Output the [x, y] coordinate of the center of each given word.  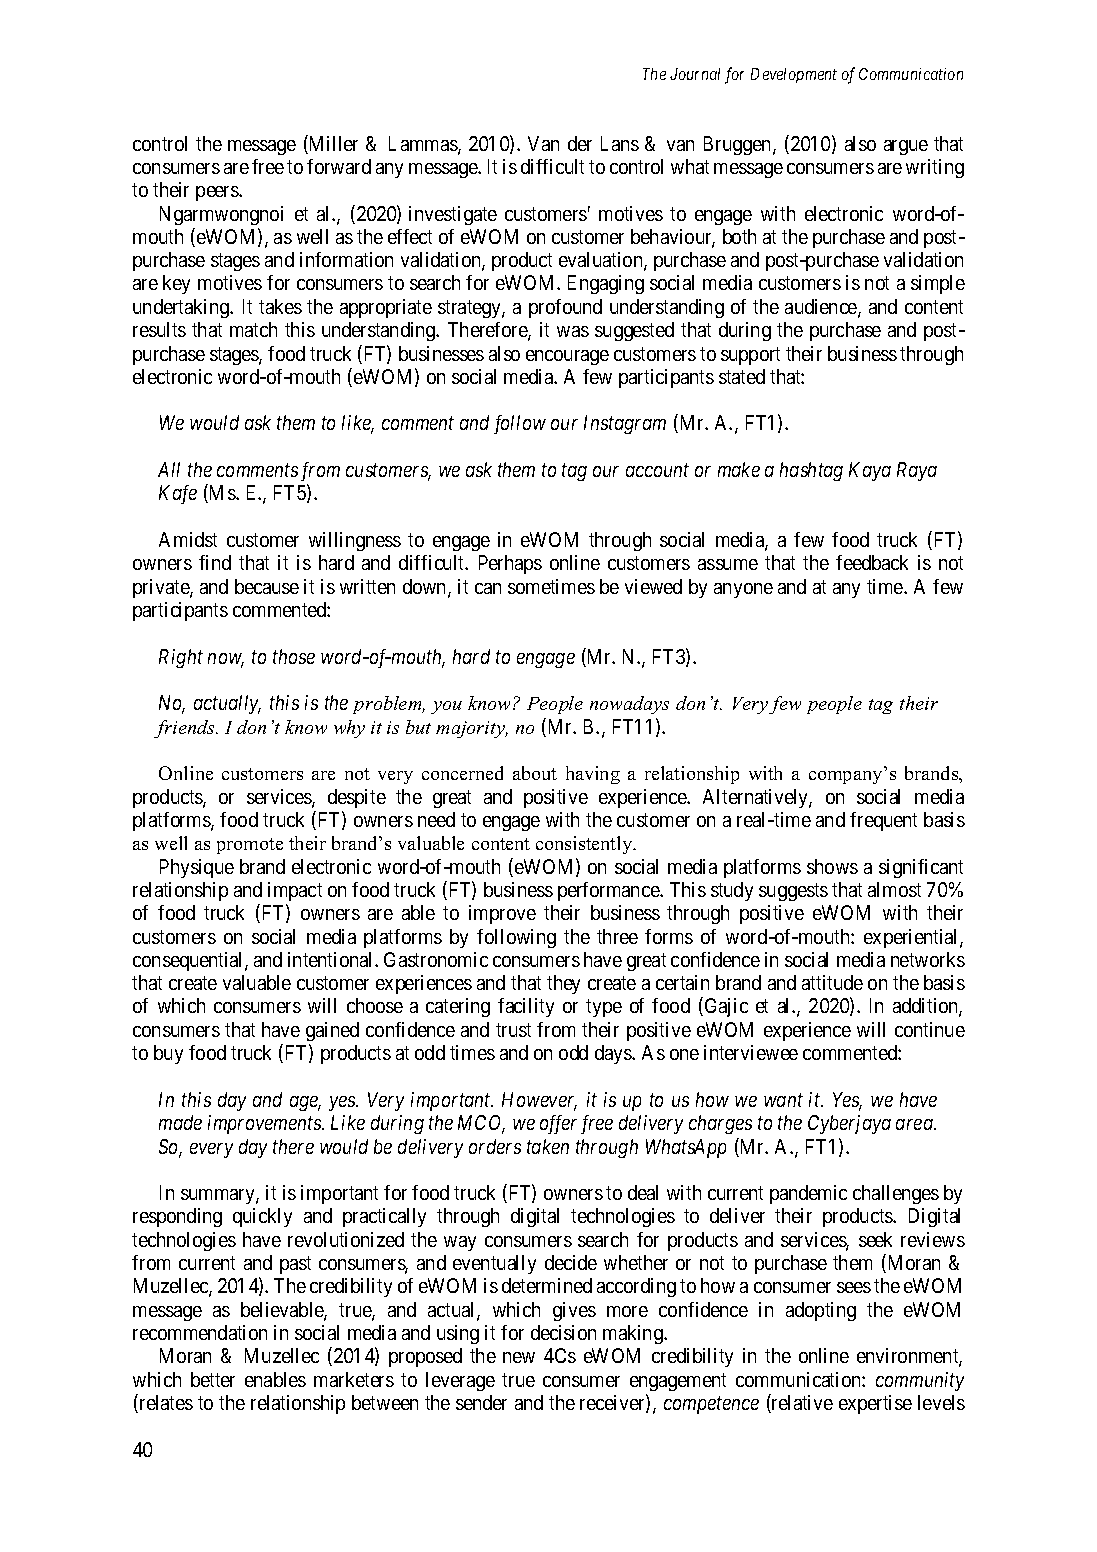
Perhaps [510, 564]
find [215, 562]
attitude [832, 982]
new [519, 1357]
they [563, 984]
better [213, 1379]
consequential [189, 961]
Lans [620, 143]
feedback [872, 562]
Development [794, 75]
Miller [332, 144]
